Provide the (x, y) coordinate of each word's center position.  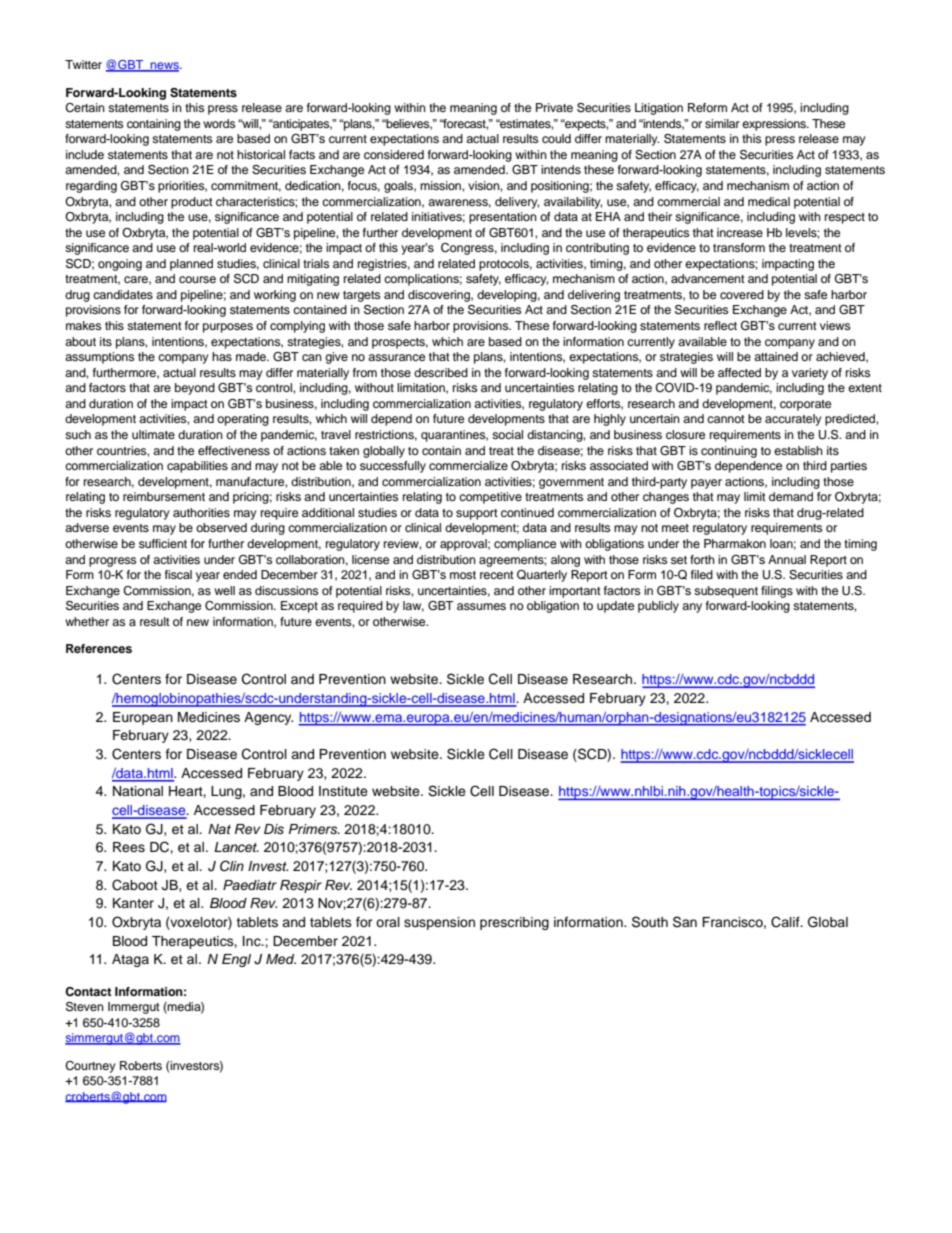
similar (722, 123)
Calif (786, 922)
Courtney (90, 1067)
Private (554, 107)
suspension (439, 923)
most (463, 575)
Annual (787, 559)
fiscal (178, 574)
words (219, 123)
